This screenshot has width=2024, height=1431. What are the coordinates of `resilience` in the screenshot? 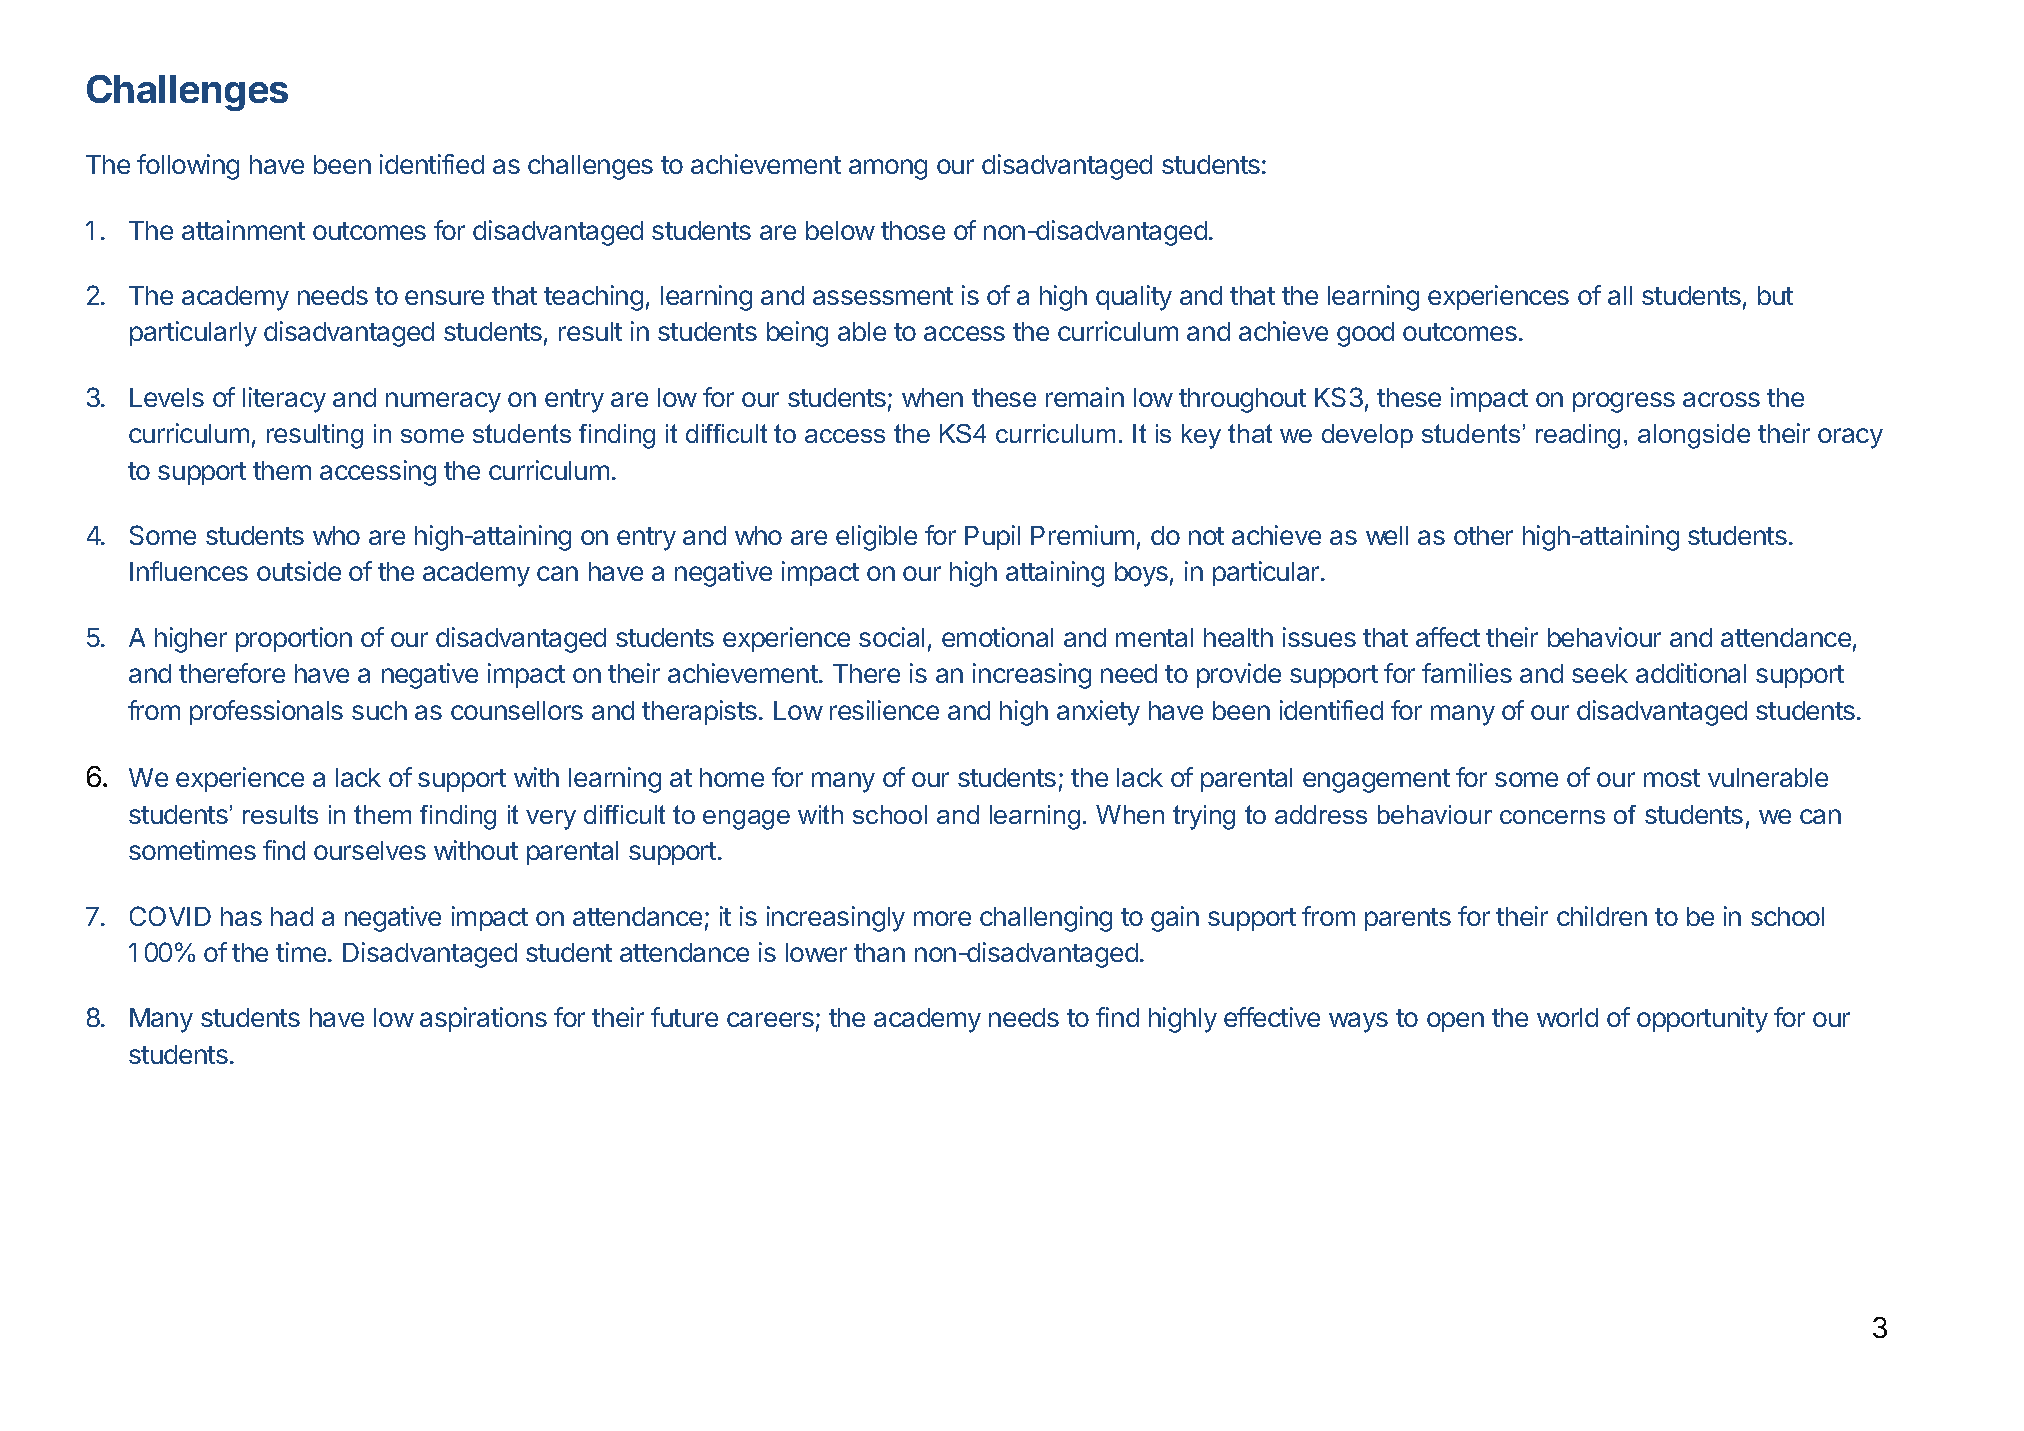 It's located at (884, 710).
